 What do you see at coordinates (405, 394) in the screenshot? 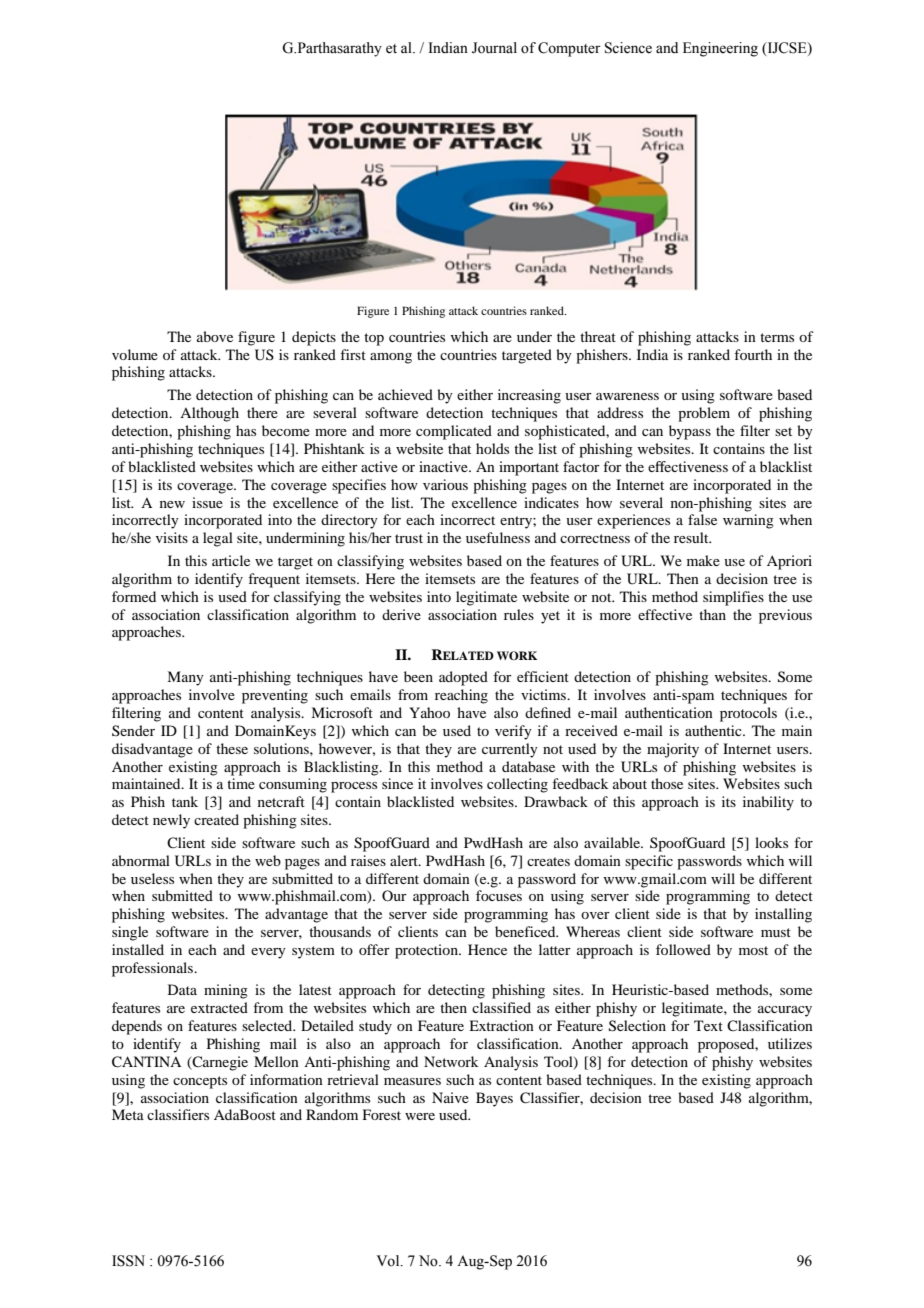
I see `achieved` at bounding box center [405, 394].
